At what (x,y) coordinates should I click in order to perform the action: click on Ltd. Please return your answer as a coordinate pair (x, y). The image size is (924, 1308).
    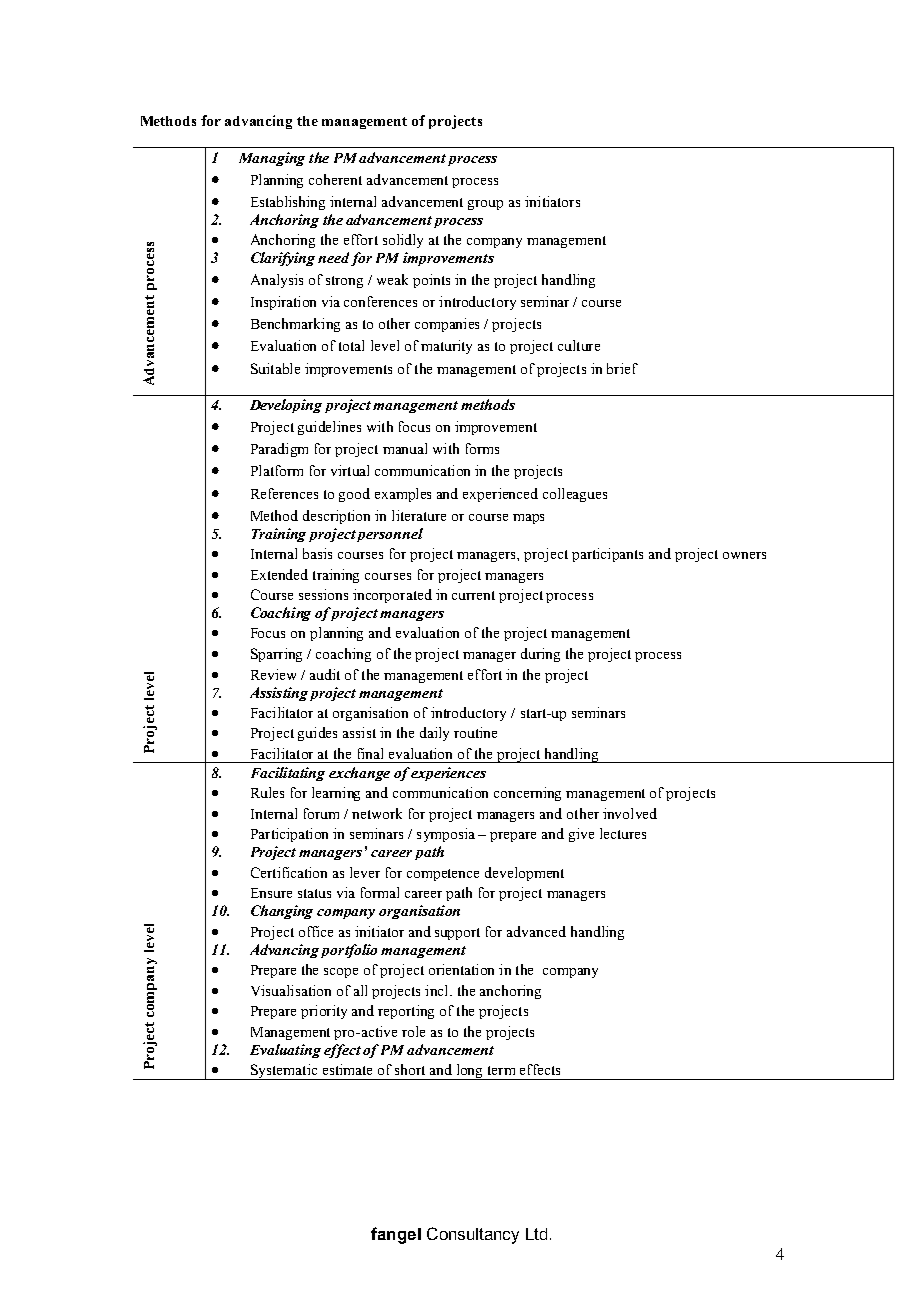
    Looking at the image, I should click on (536, 1234).
